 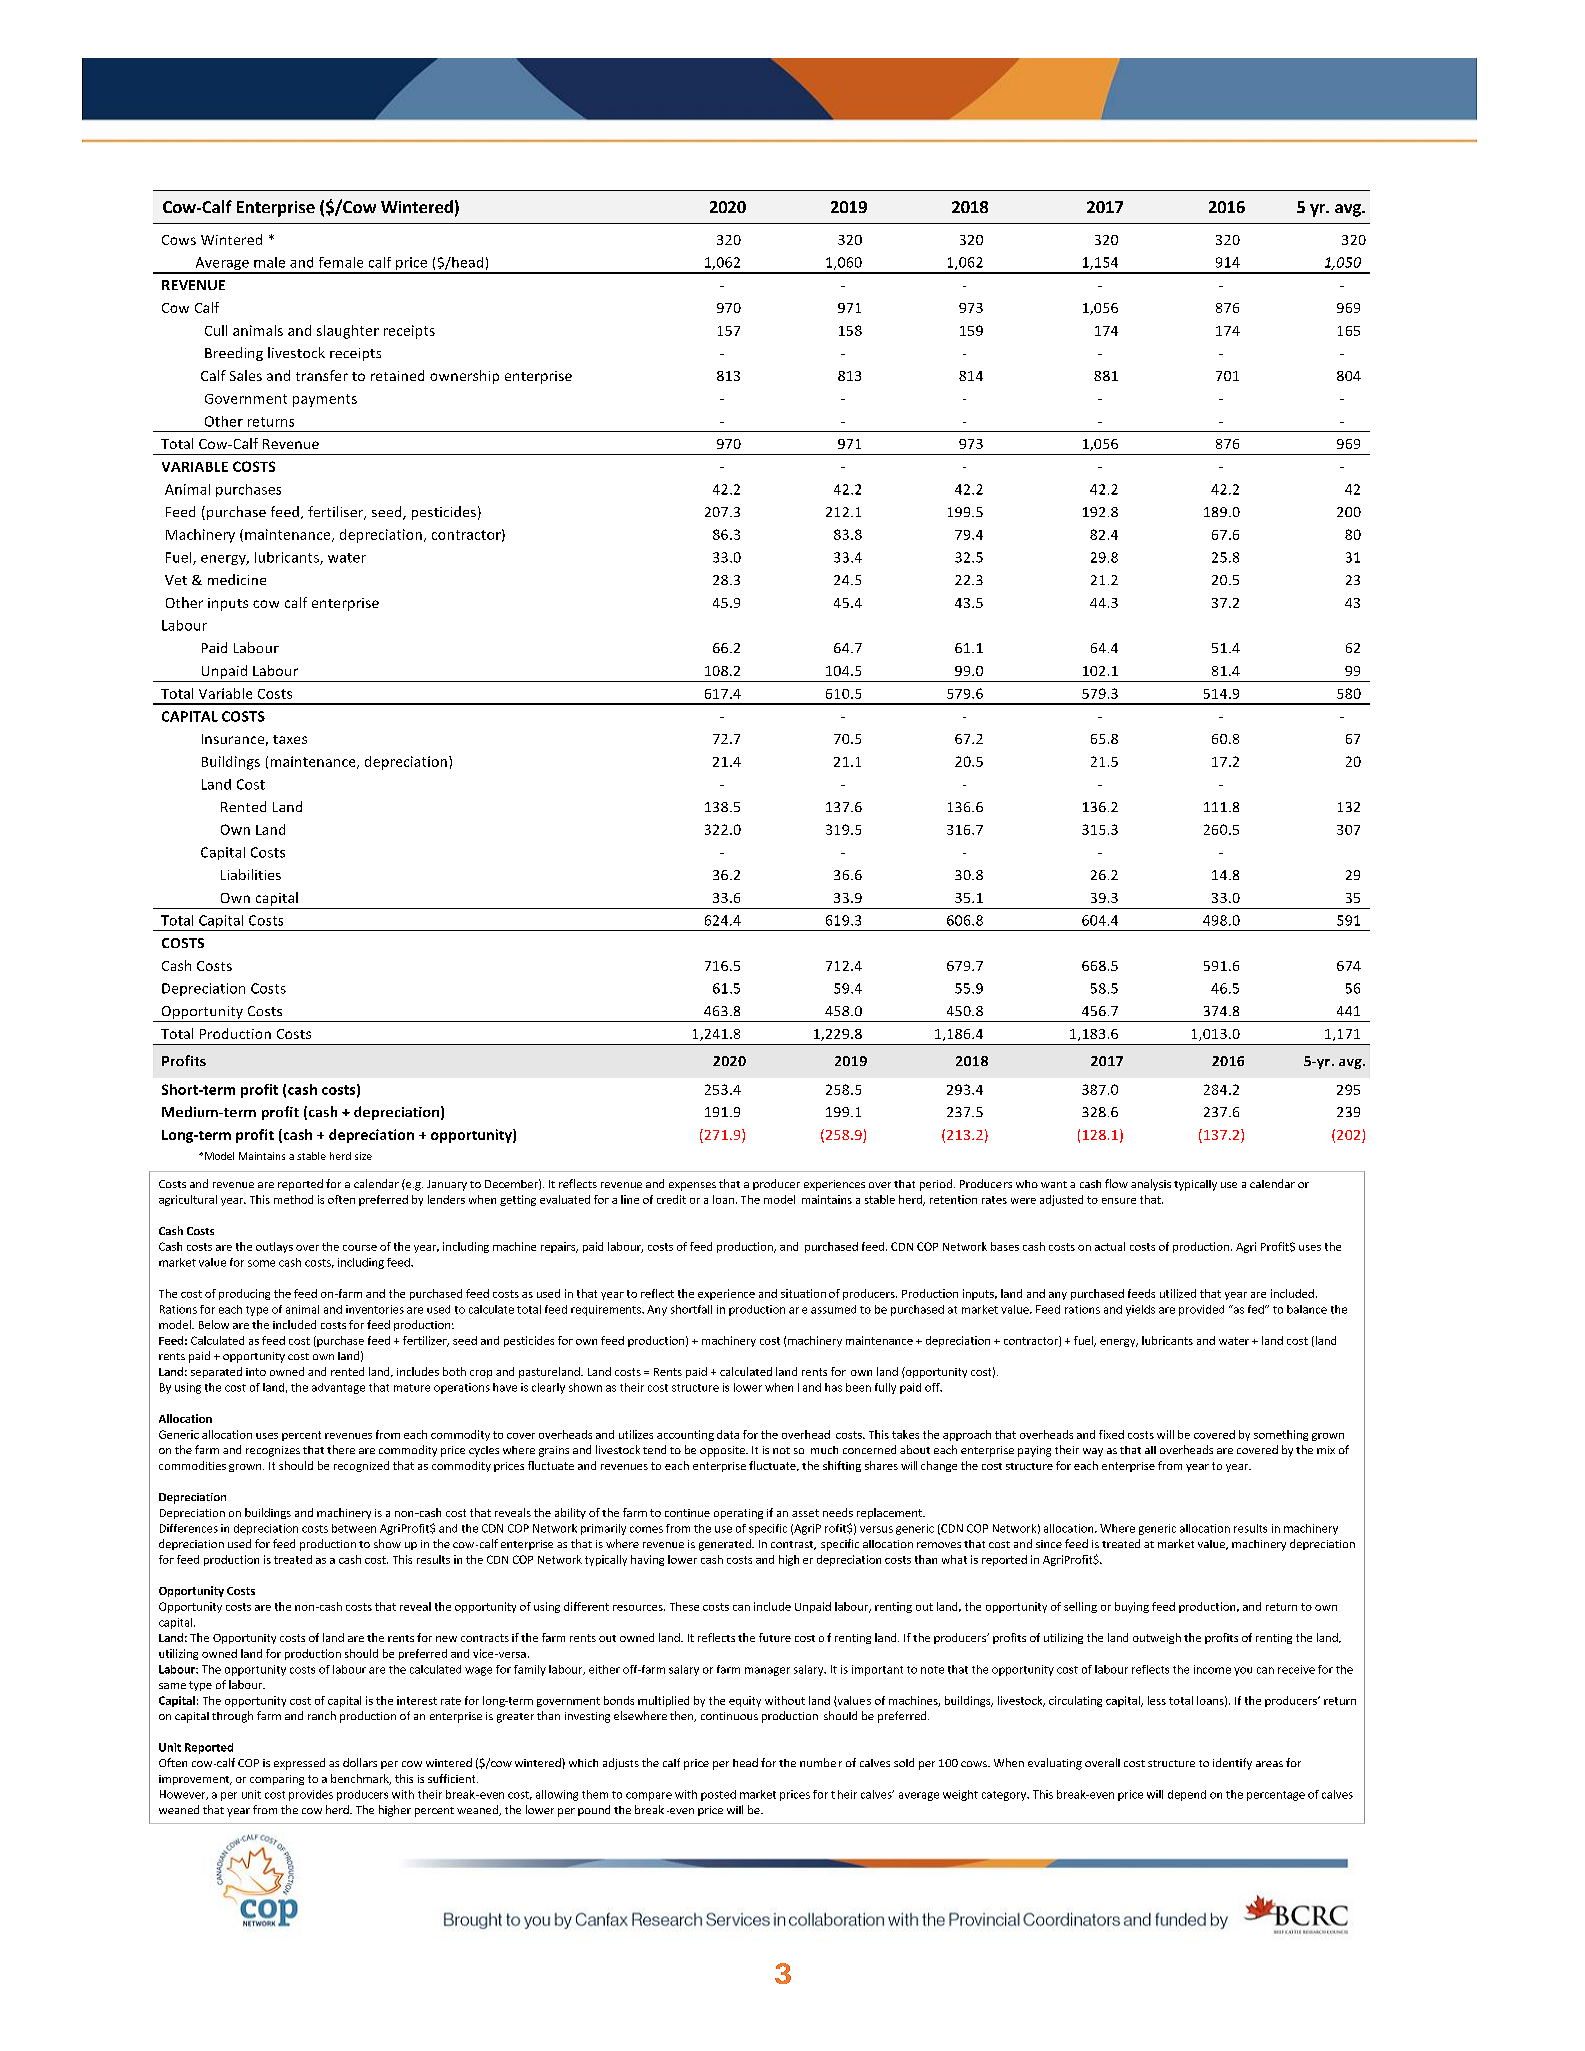 What do you see at coordinates (728, 1434) in the page?
I see `data` at bounding box center [728, 1434].
